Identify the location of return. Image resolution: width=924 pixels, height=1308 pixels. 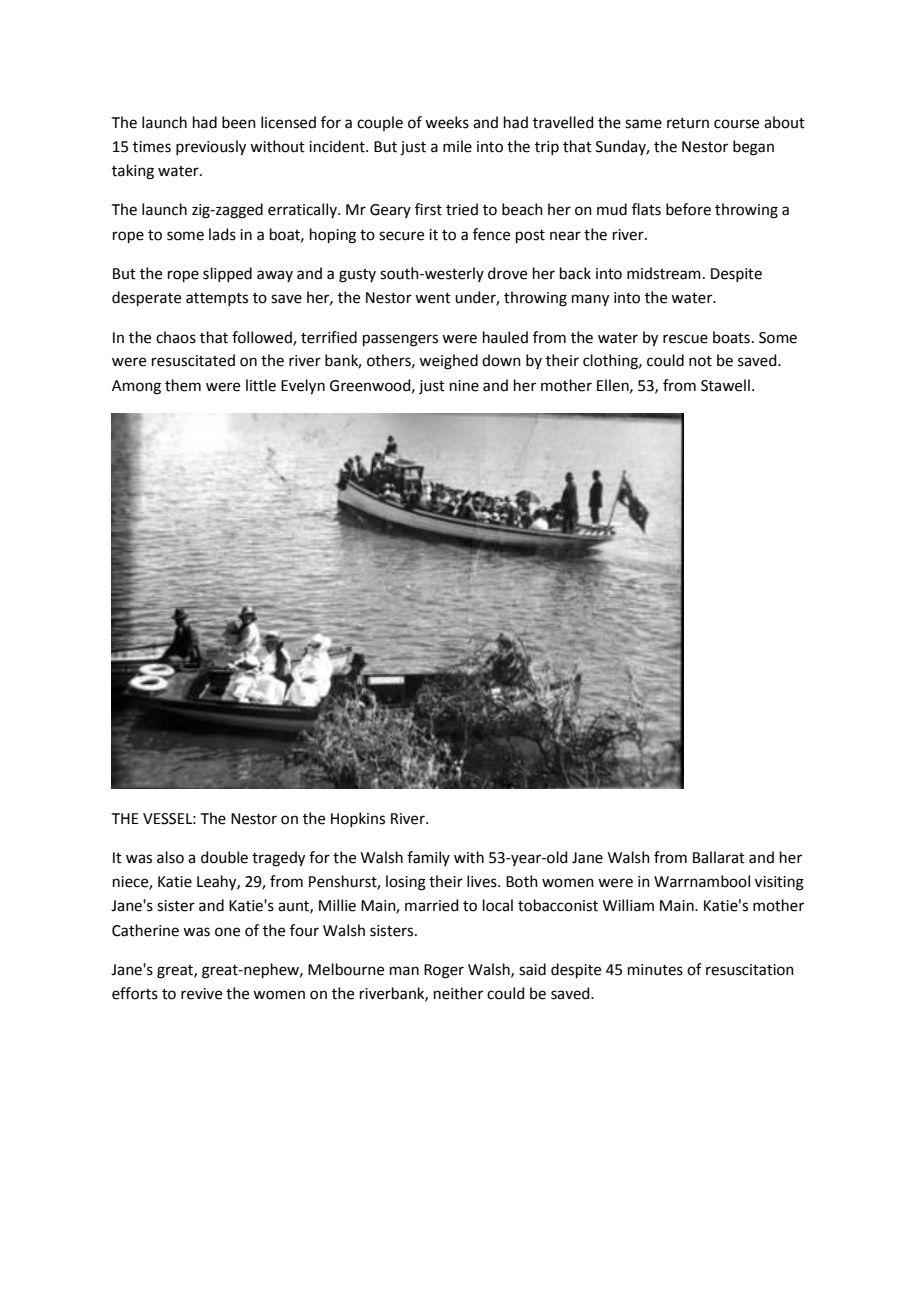
(688, 123).
